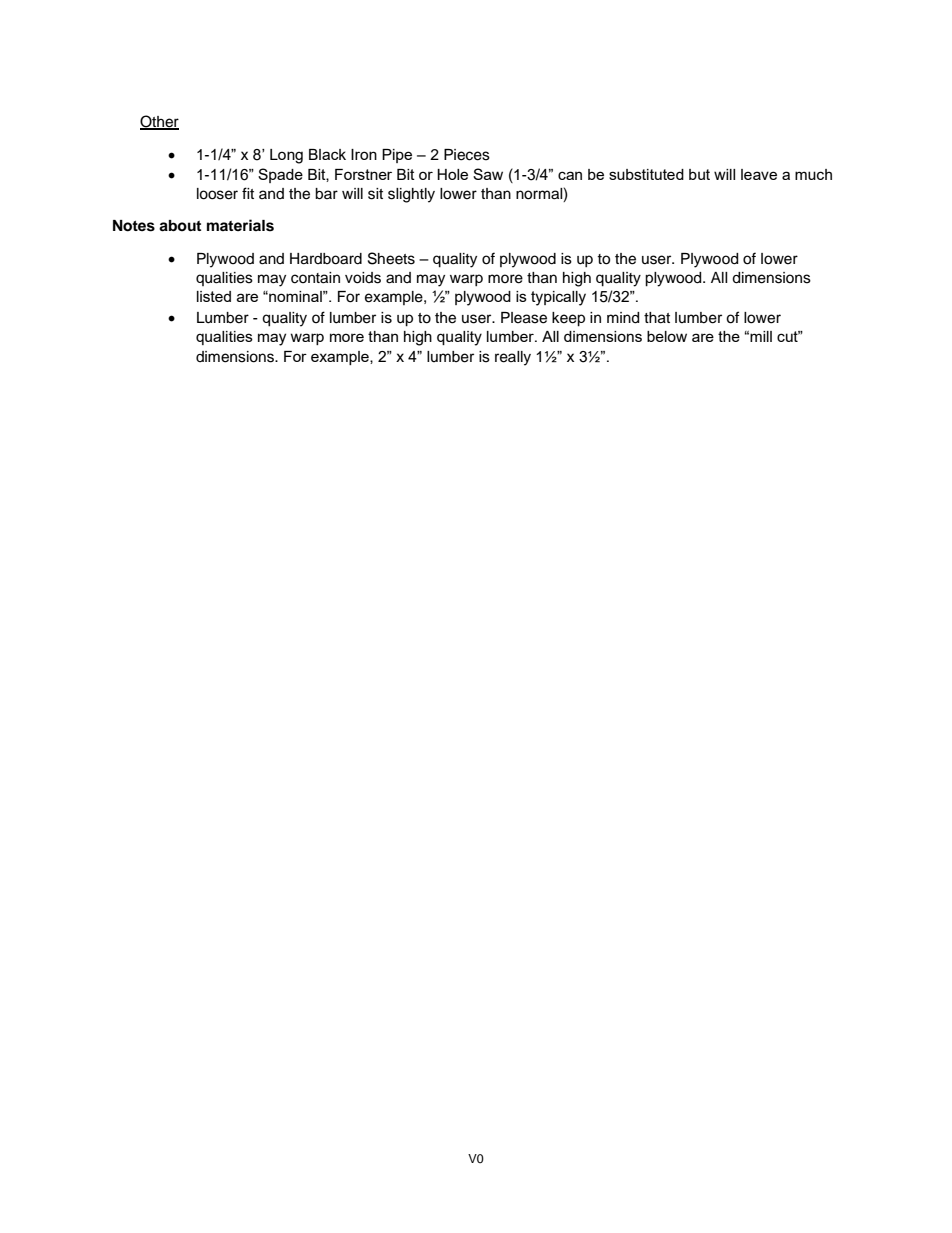 This page has height=1233, width=952. I want to click on Please, so click(524, 318).
